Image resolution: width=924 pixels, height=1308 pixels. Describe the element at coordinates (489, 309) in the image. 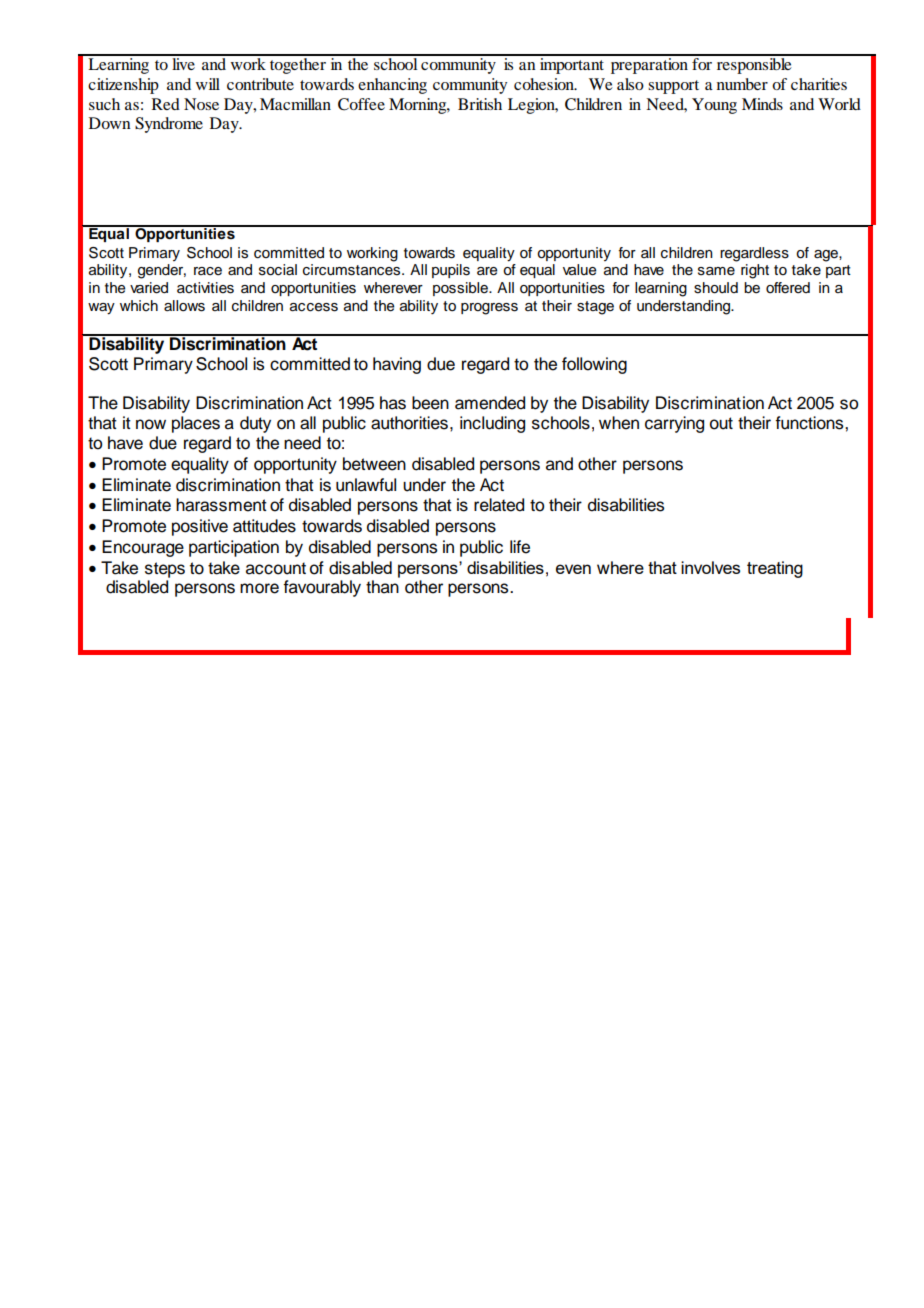

I see `progress` at that location.
